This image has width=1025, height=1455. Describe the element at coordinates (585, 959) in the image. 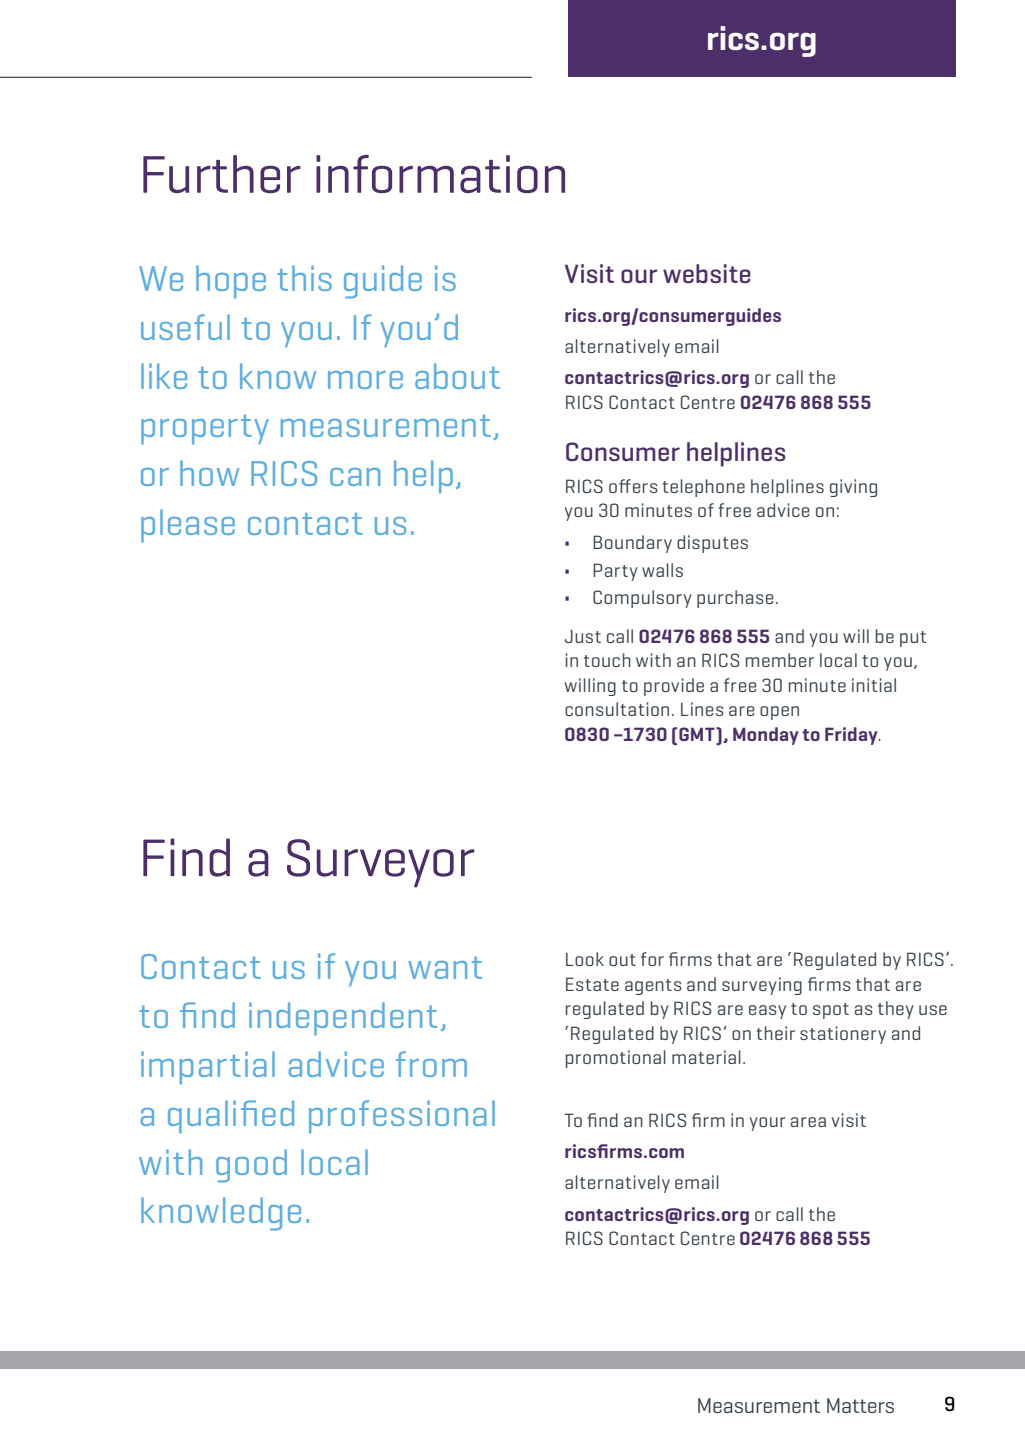

I see `Look` at that location.
